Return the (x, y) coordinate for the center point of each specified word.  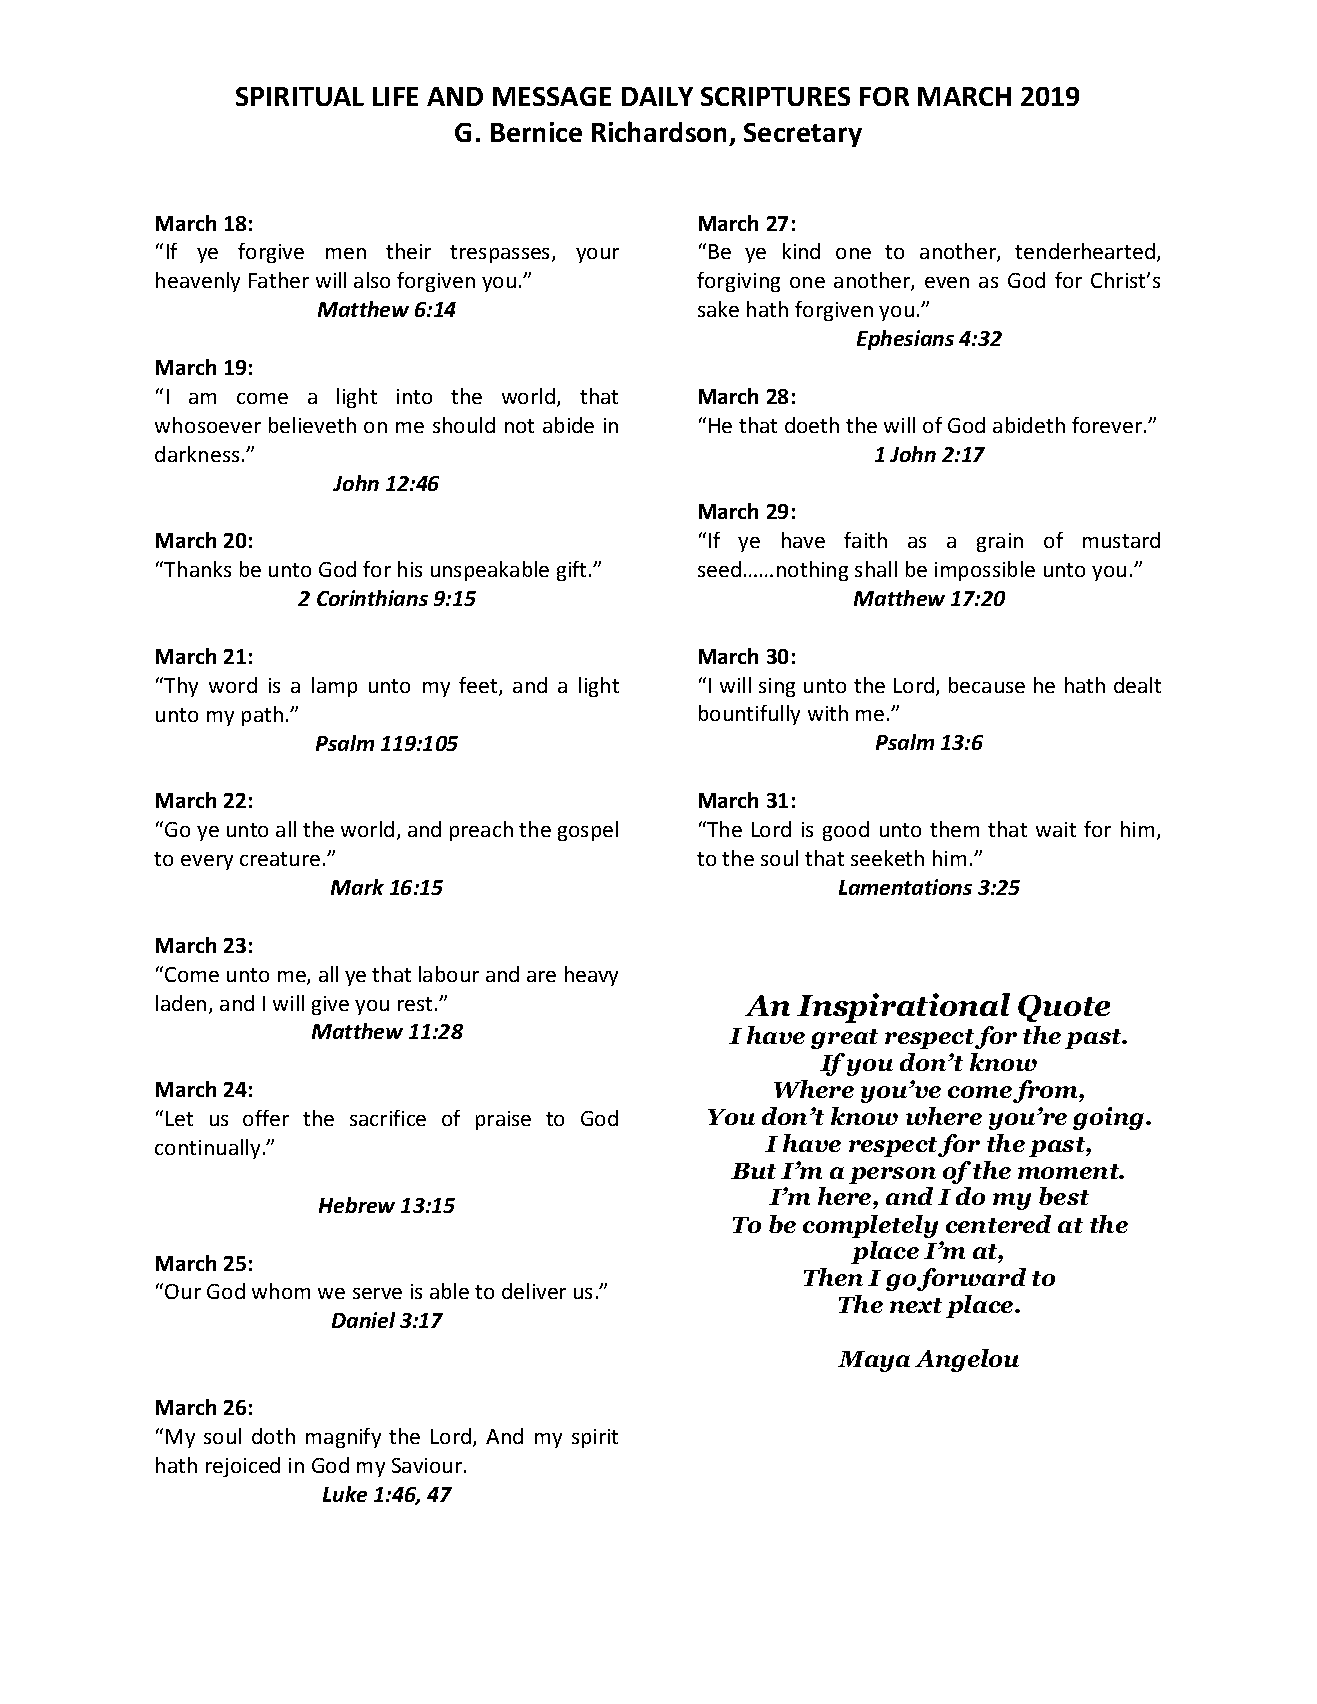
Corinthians (372, 598)
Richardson (661, 133)
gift (571, 571)
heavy (591, 976)
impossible (985, 571)
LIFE (395, 96)
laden (181, 1003)
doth (273, 1436)
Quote (1064, 1008)
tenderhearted (1085, 251)
